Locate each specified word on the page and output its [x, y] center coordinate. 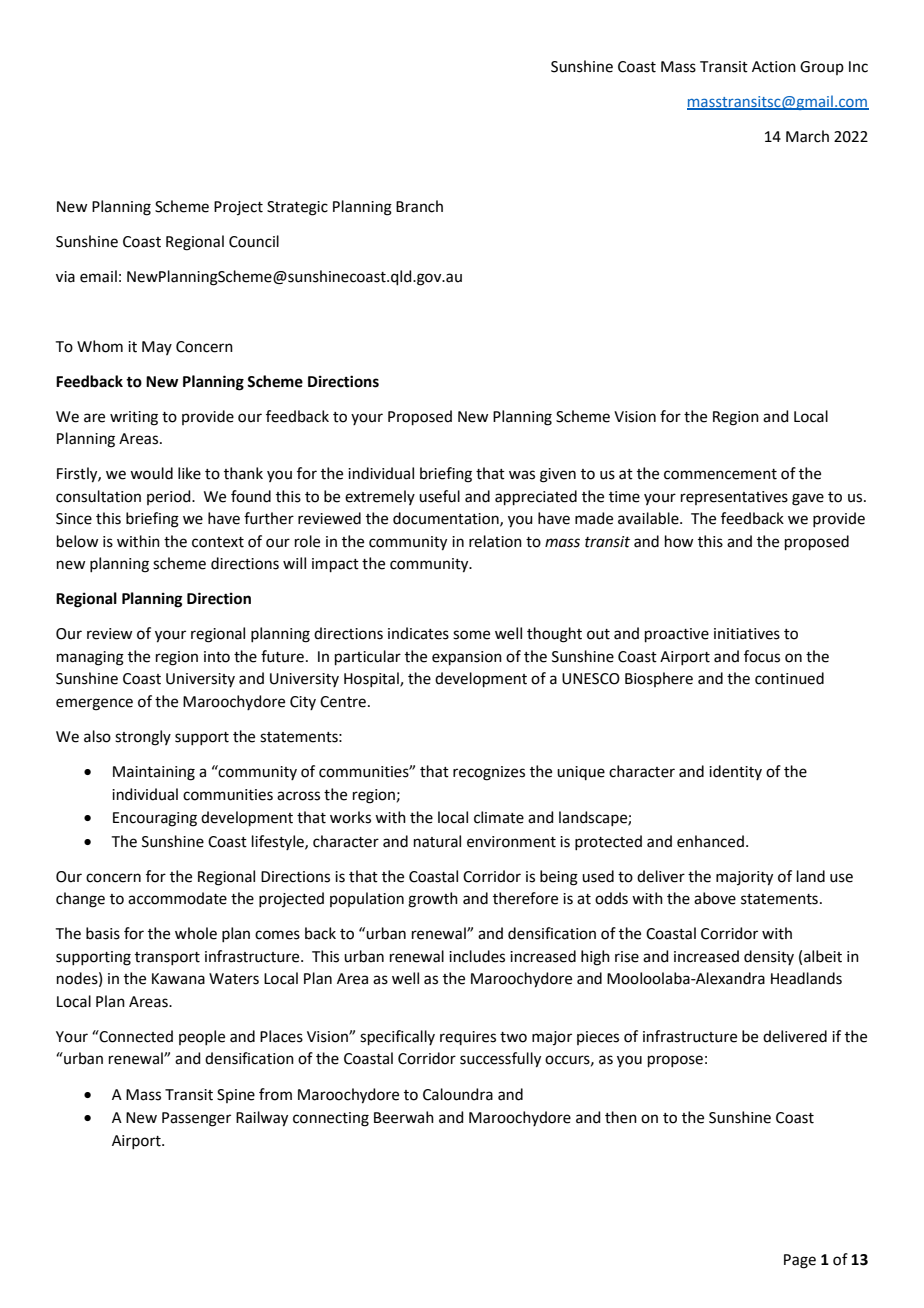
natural [437, 841]
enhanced [710, 841]
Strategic [297, 208]
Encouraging [155, 819]
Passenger [196, 1119]
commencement [720, 474]
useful [439, 496]
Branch [419, 206]
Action [774, 67]
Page [800, 1261]
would [151, 473]
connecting [331, 1119]
